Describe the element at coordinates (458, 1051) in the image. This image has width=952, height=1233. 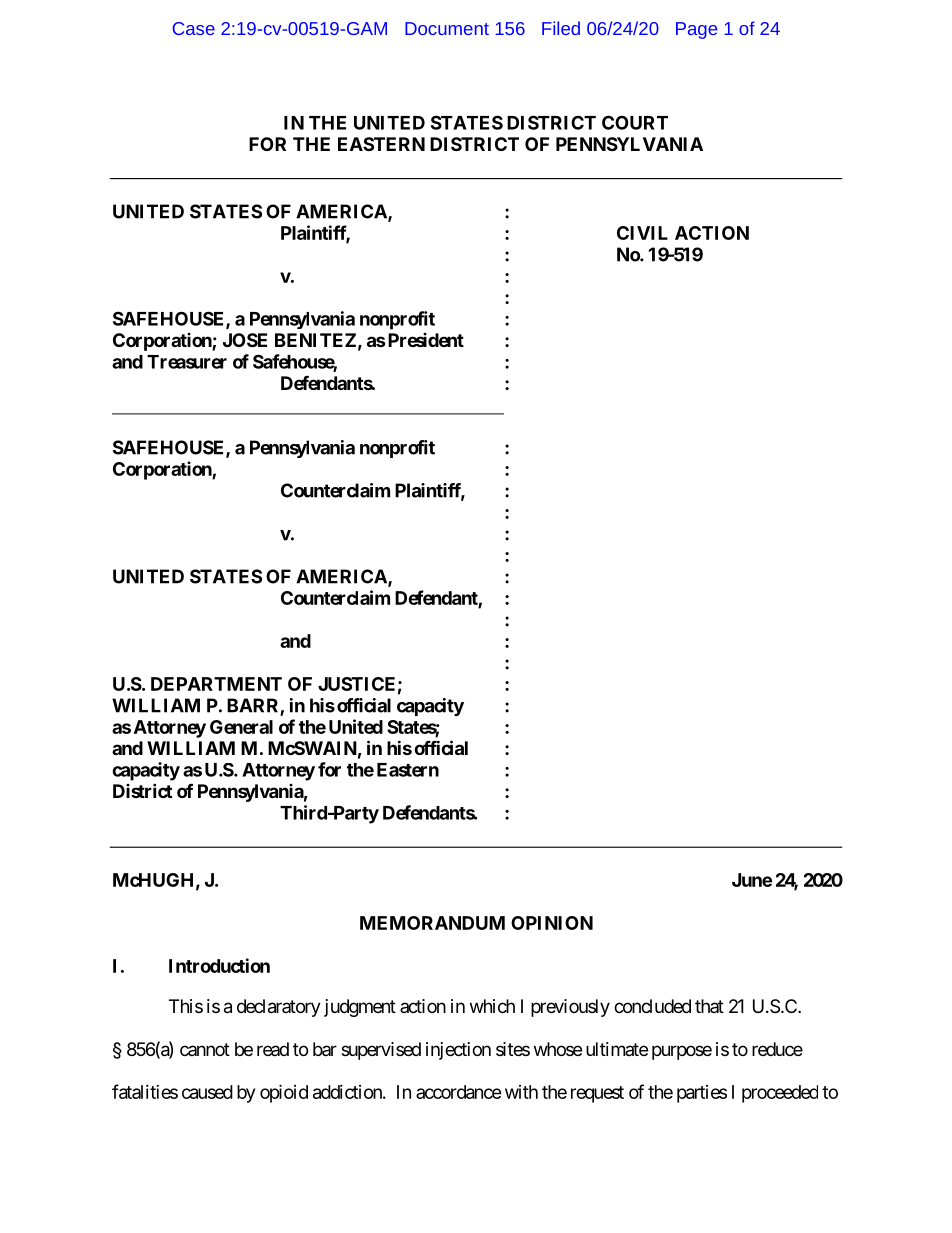
I see `injection` at that location.
